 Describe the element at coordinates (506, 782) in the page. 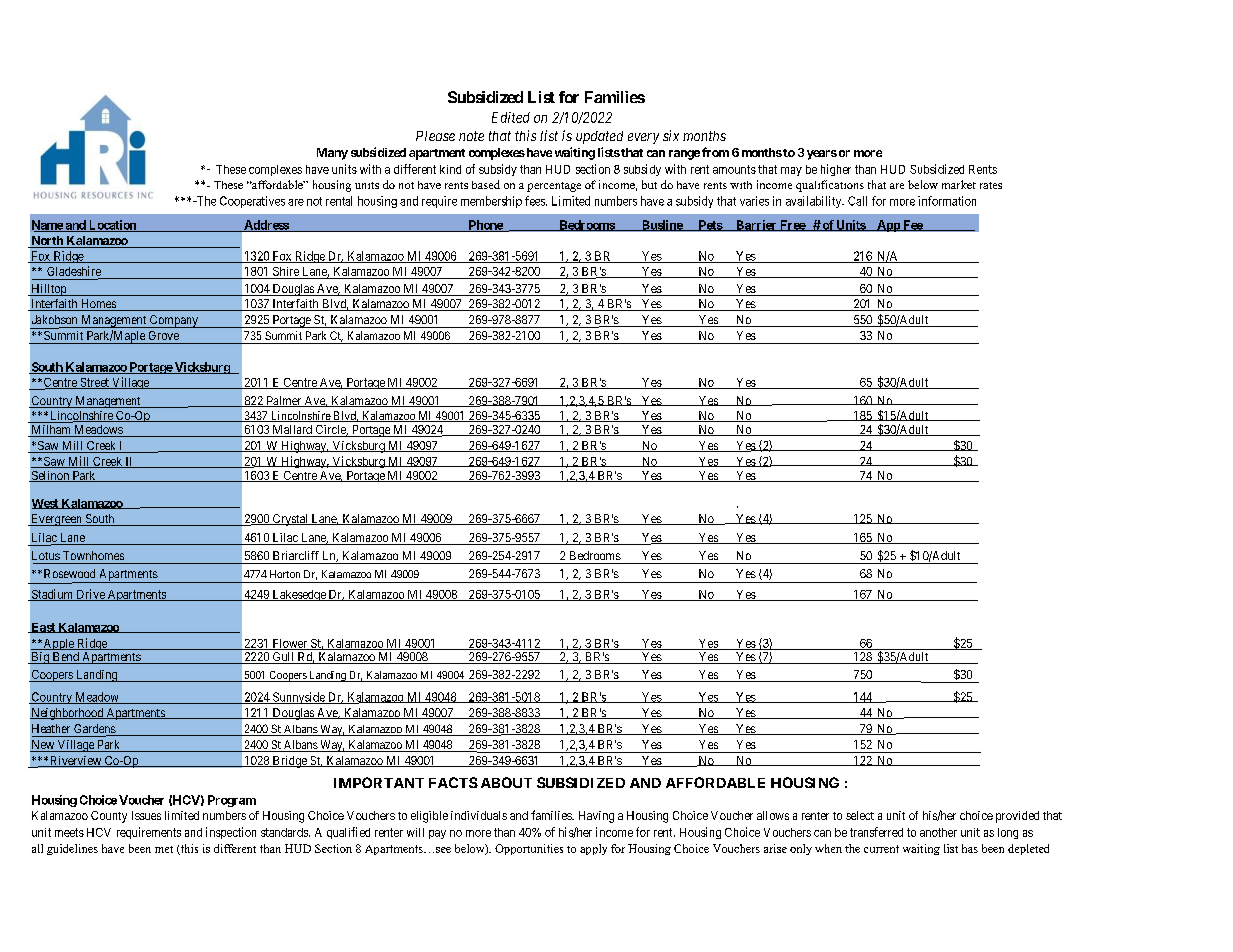

I see `ABOUT` at that location.
